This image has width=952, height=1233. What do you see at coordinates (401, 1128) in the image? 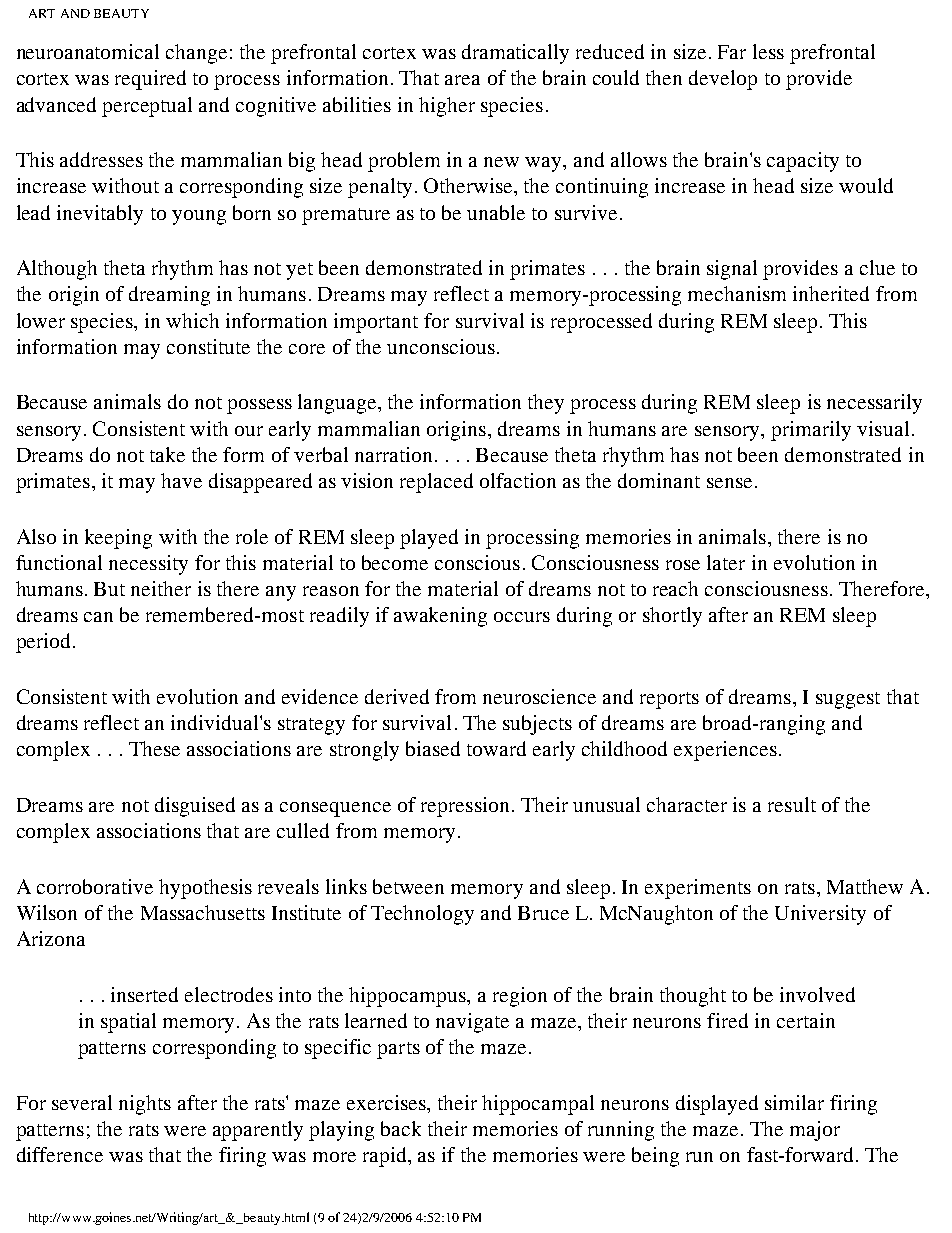
I see `back` at bounding box center [401, 1128].
